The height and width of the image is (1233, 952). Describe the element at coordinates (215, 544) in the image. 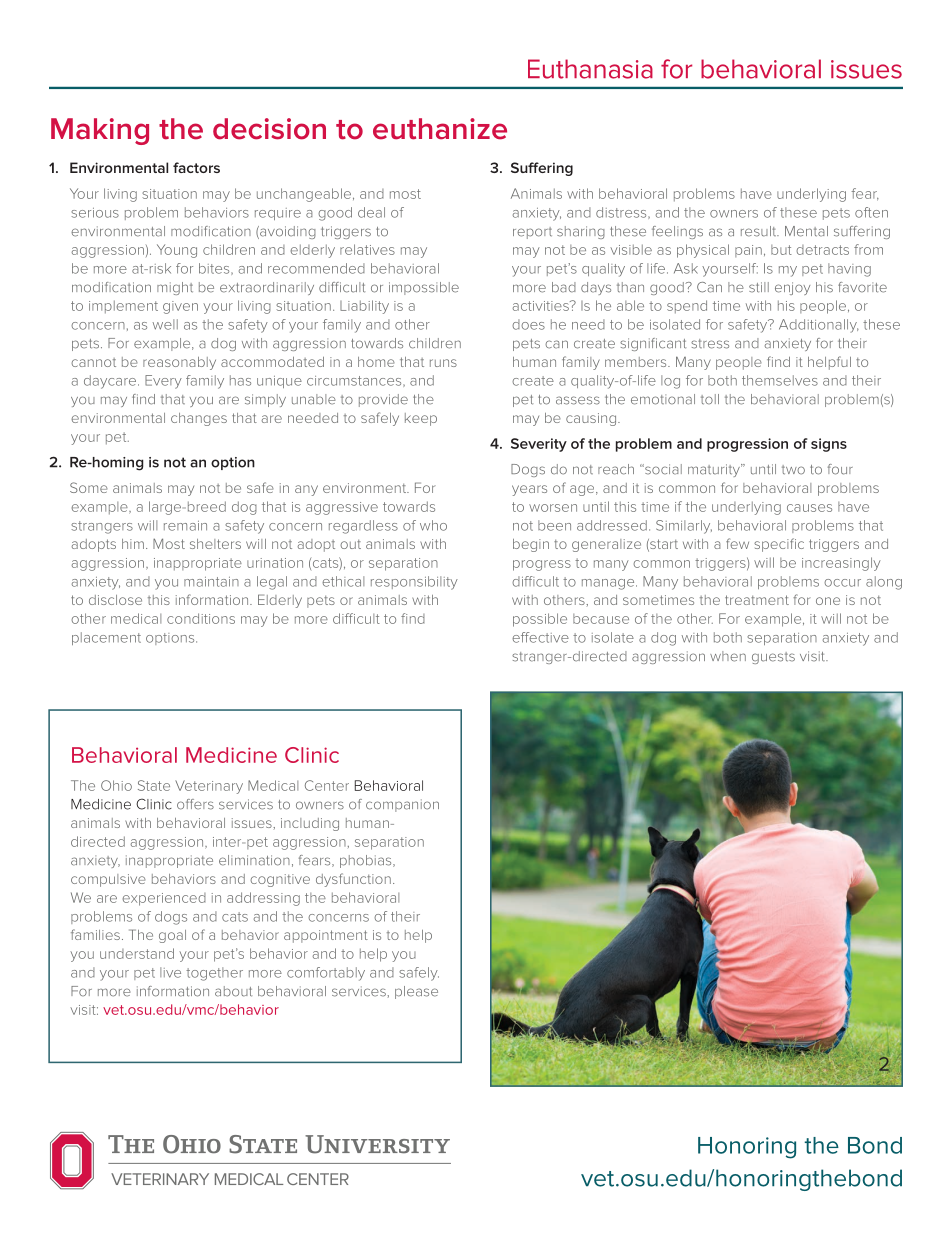

I see `shelters` at that location.
